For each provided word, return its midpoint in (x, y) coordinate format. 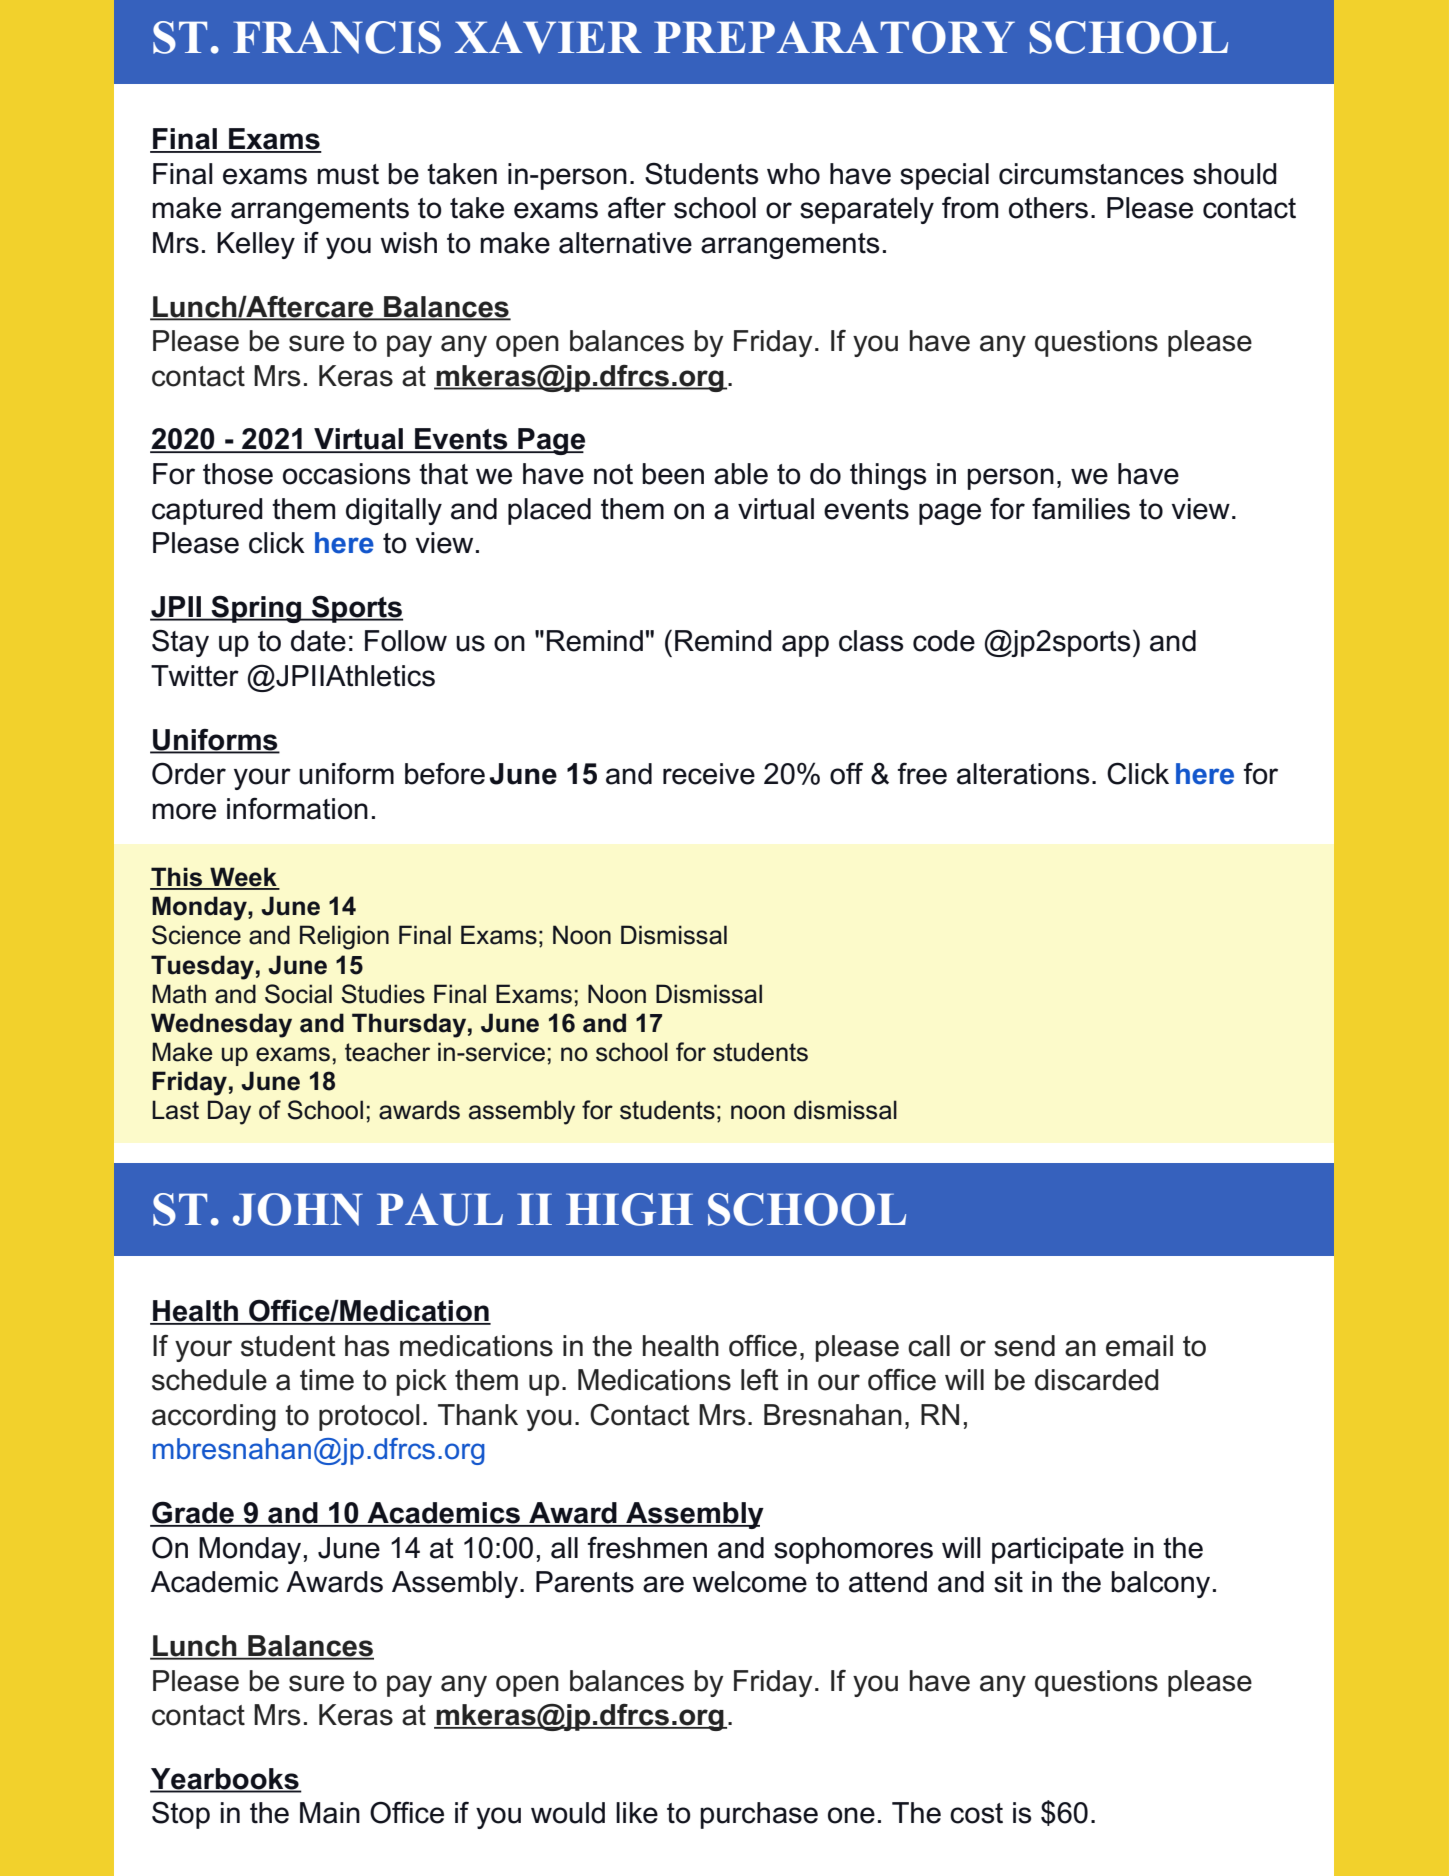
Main (330, 1813)
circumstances (1091, 174)
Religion (344, 937)
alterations (1023, 774)
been (673, 474)
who (793, 174)
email (1139, 1346)
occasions (347, 474)
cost (976, 1813)
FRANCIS (337, 37)
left (760, 1380)
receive (709, 774)
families (1081, 509)
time (327, 1380)
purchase (759, 1815)
